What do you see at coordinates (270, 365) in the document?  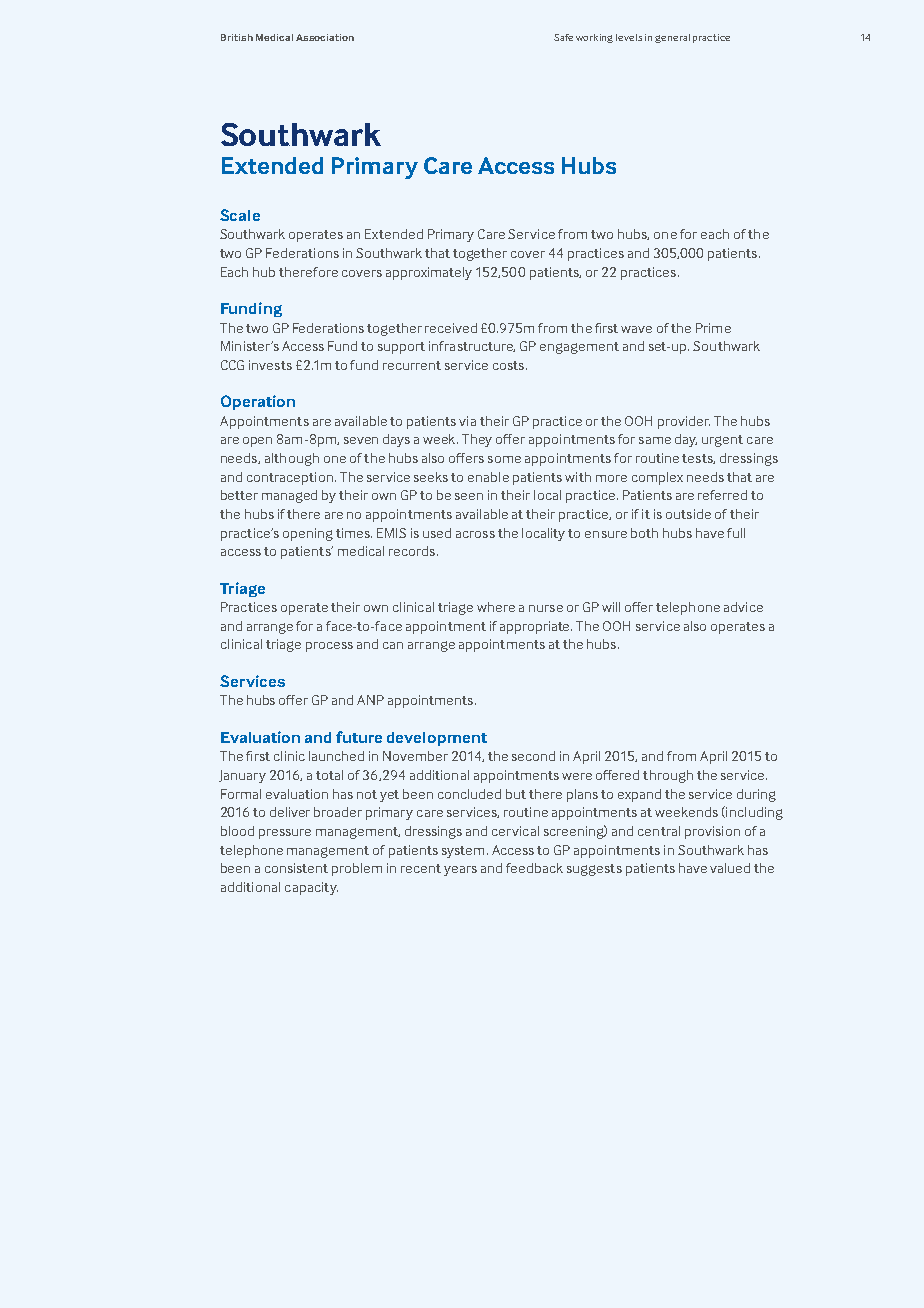 I see `invests` at bounding box center [270, 365].
